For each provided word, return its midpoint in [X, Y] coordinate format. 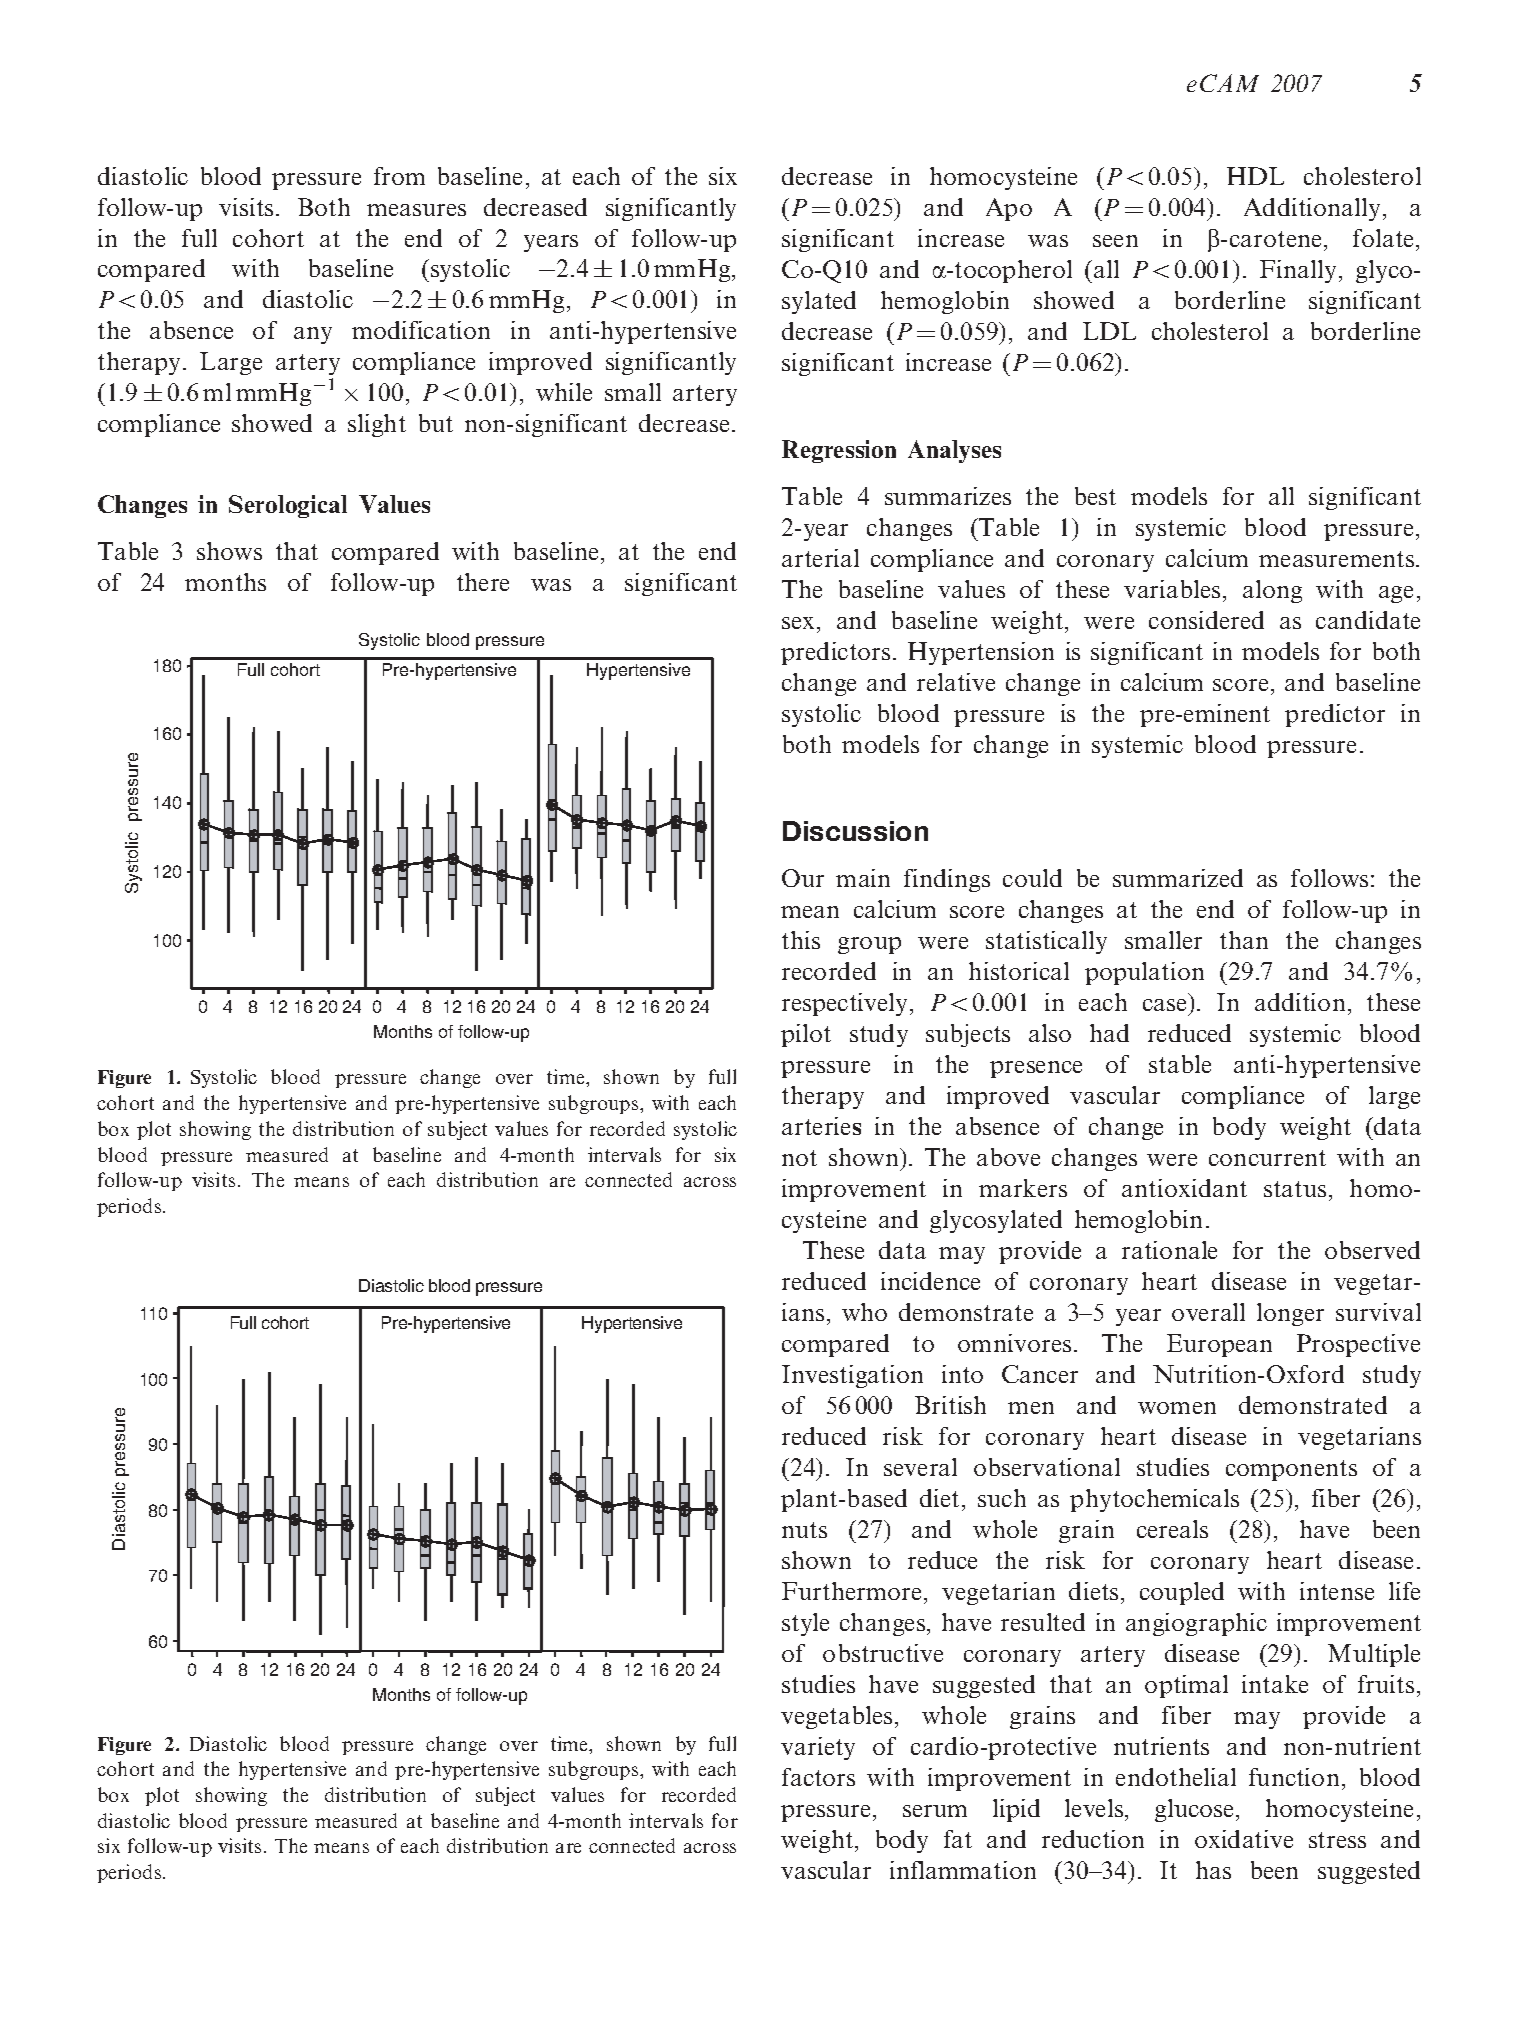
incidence [930, 1281]
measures [416, 210]
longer [1290, 1314]
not [799, 1158]
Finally [1298, 271]
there [483, 582]
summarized [1178, 878]
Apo [1009, 209]
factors [818, 1777]
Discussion [855, 831]
